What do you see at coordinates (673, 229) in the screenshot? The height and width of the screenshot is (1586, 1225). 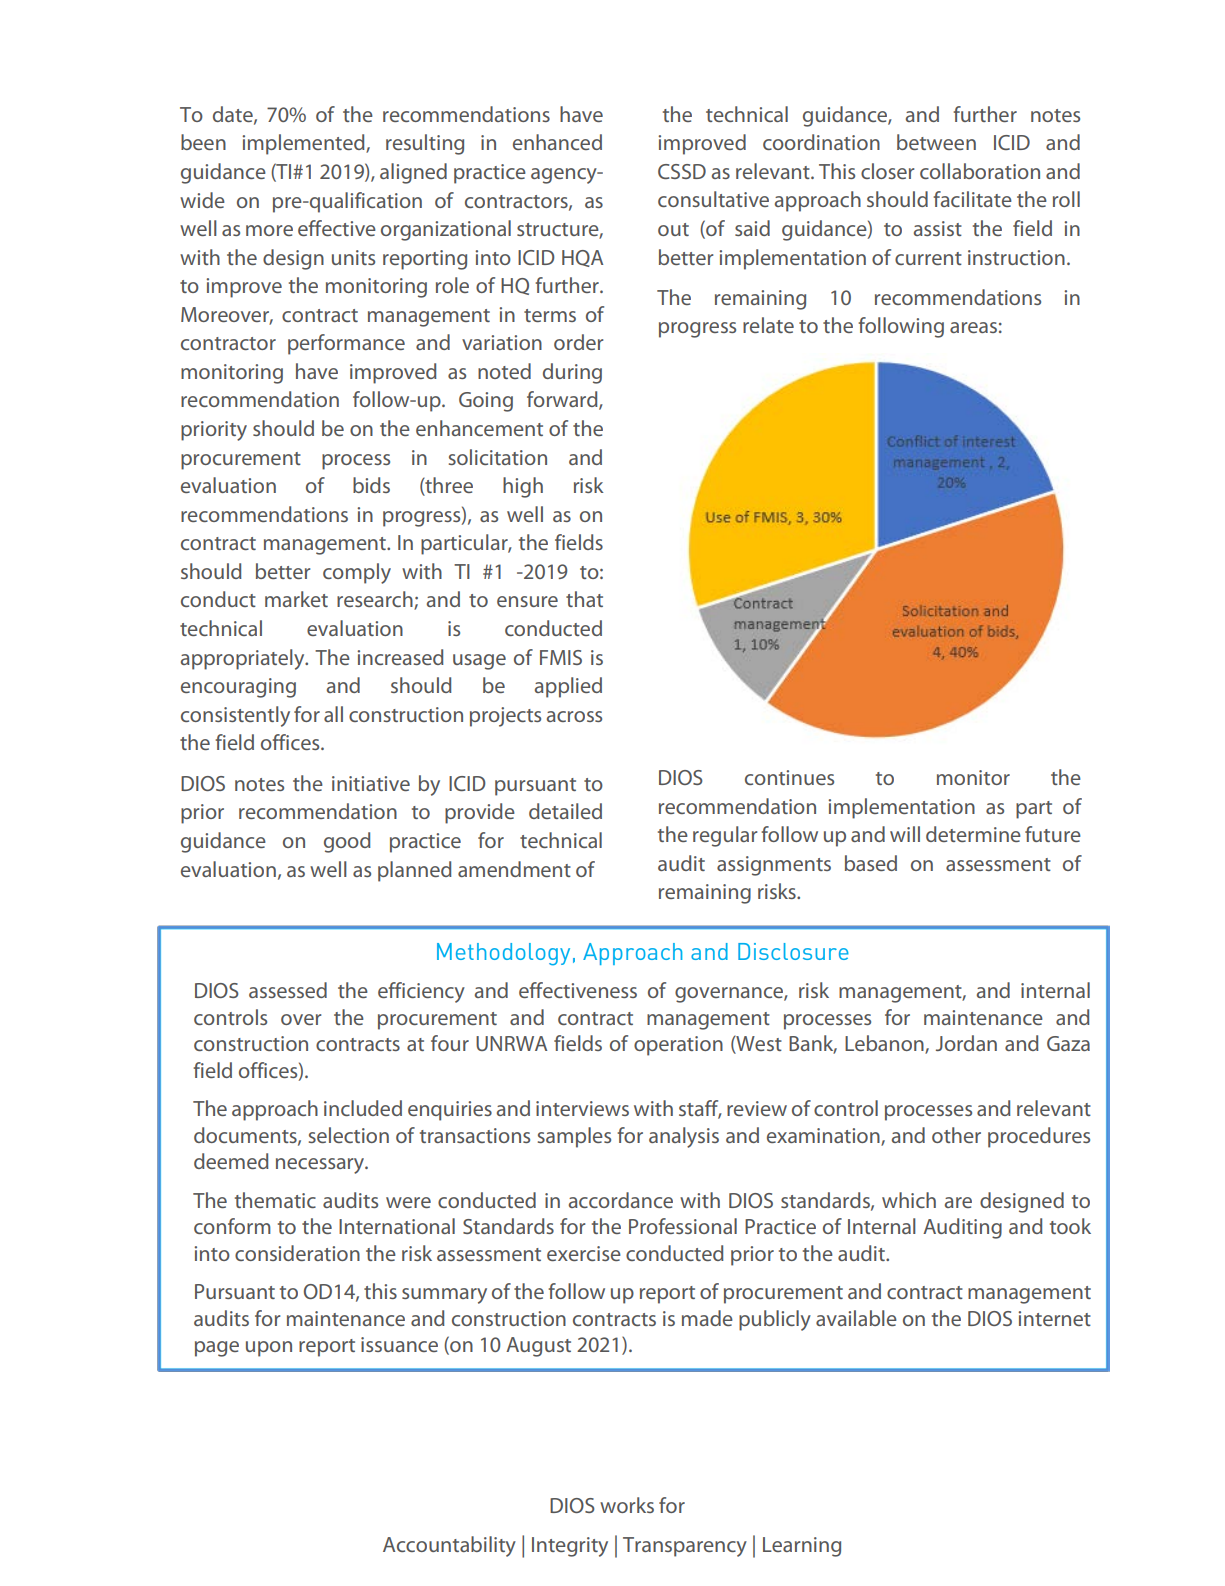 I see `out` at bounding box center [673, 229].
